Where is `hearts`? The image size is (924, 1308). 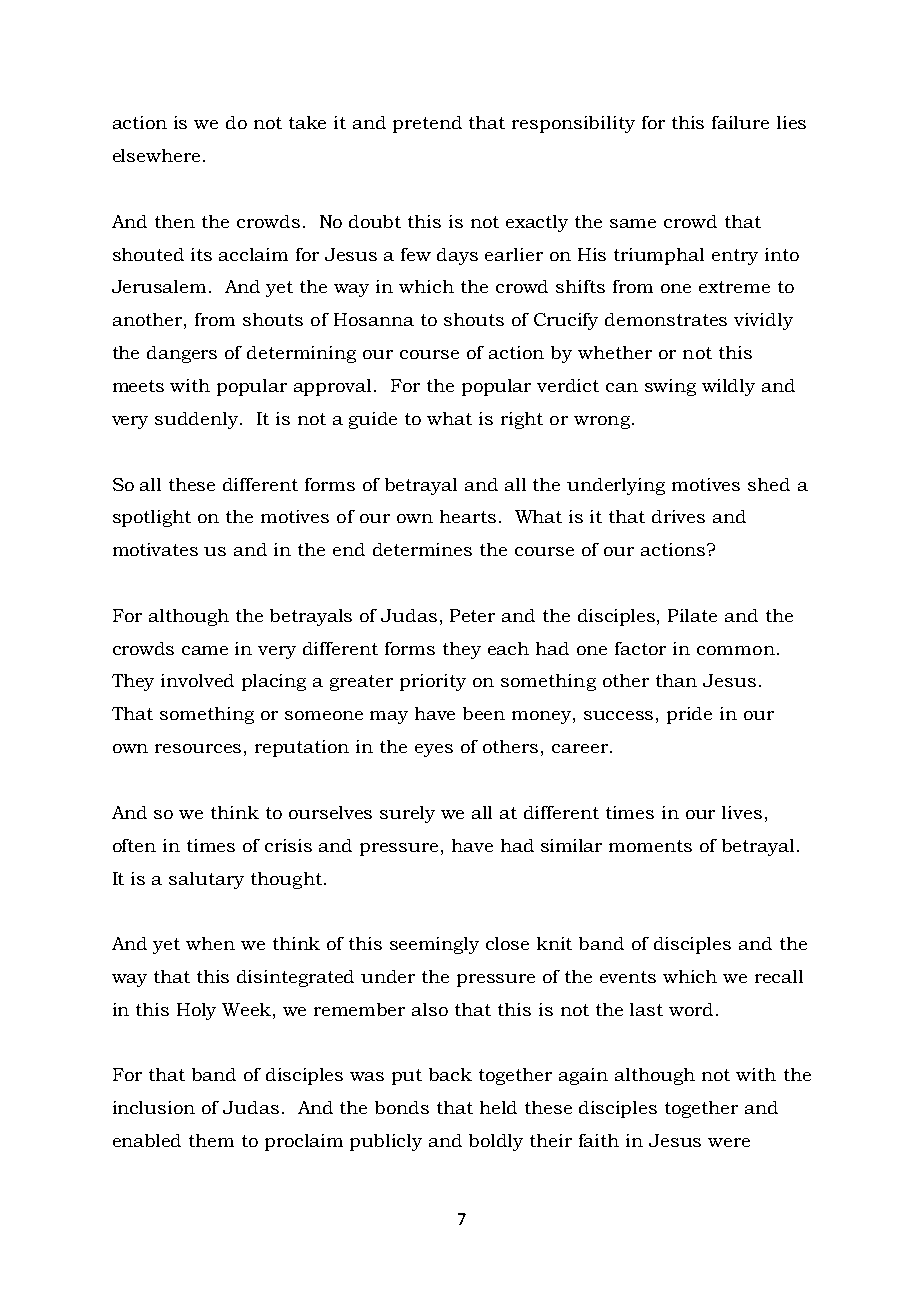 hearts is located at coordinates (468, 516).
